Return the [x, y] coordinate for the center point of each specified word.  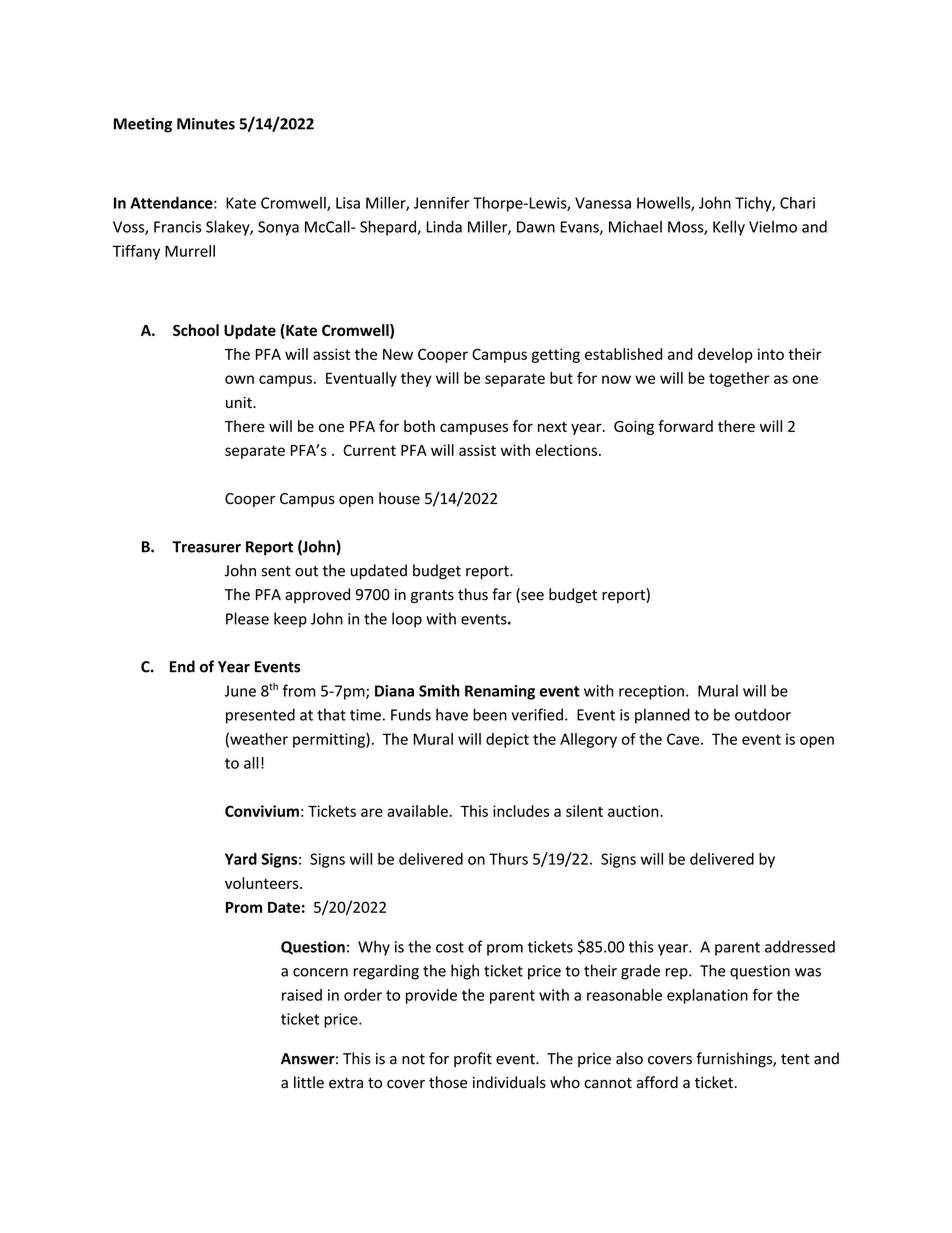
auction [634, 811]
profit [473, 1059]
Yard [241, 859]
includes [521, 811]
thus [473, 594]
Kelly [729, 228]
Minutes [206, 124]
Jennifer [442, 202]
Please [247, 618]
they [416, 379]
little [309, 1082]
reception [651, 692]
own [239, 379]
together [739, 379]
